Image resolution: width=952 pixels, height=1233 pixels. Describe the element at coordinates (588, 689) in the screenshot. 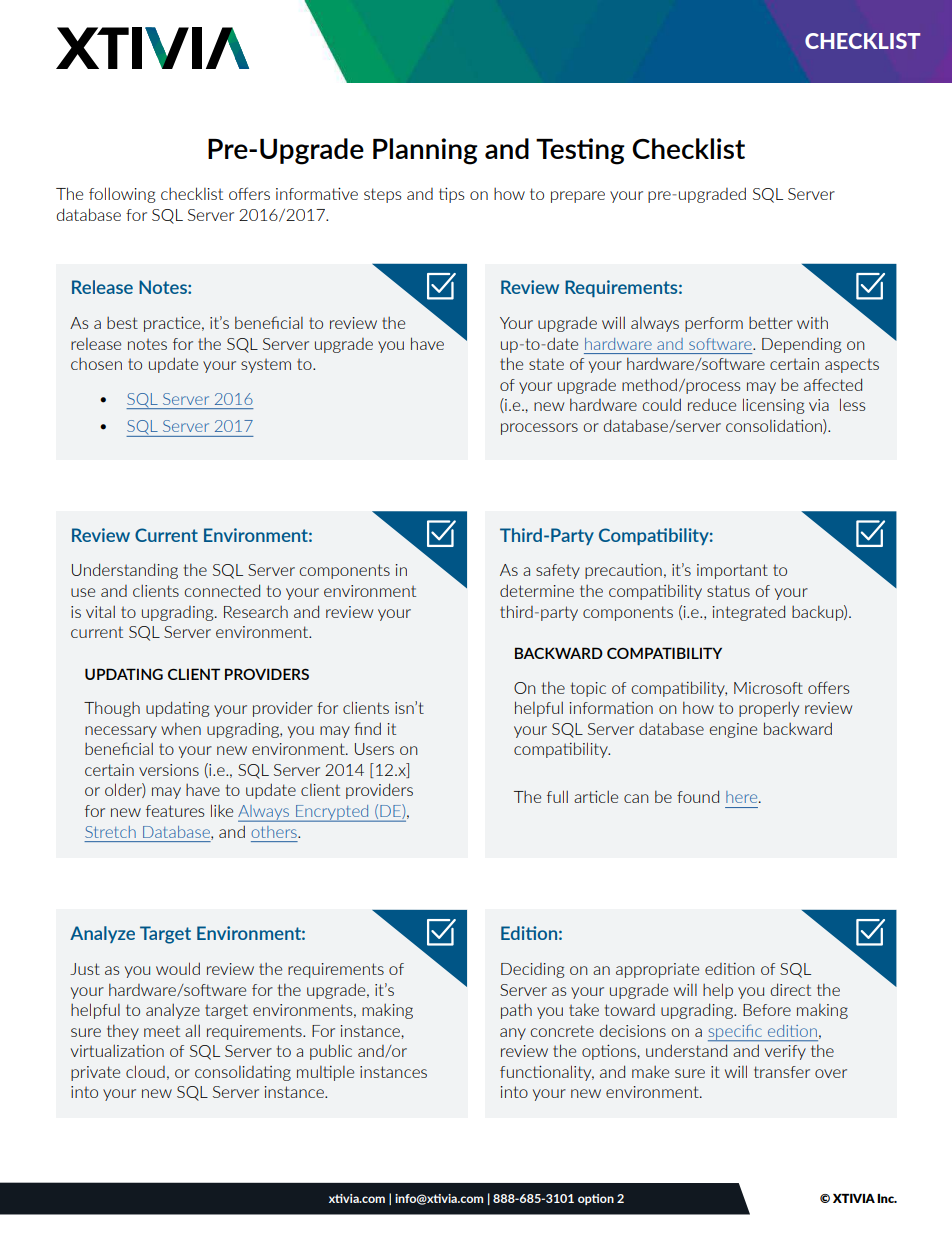

I see `topic` at that location.
